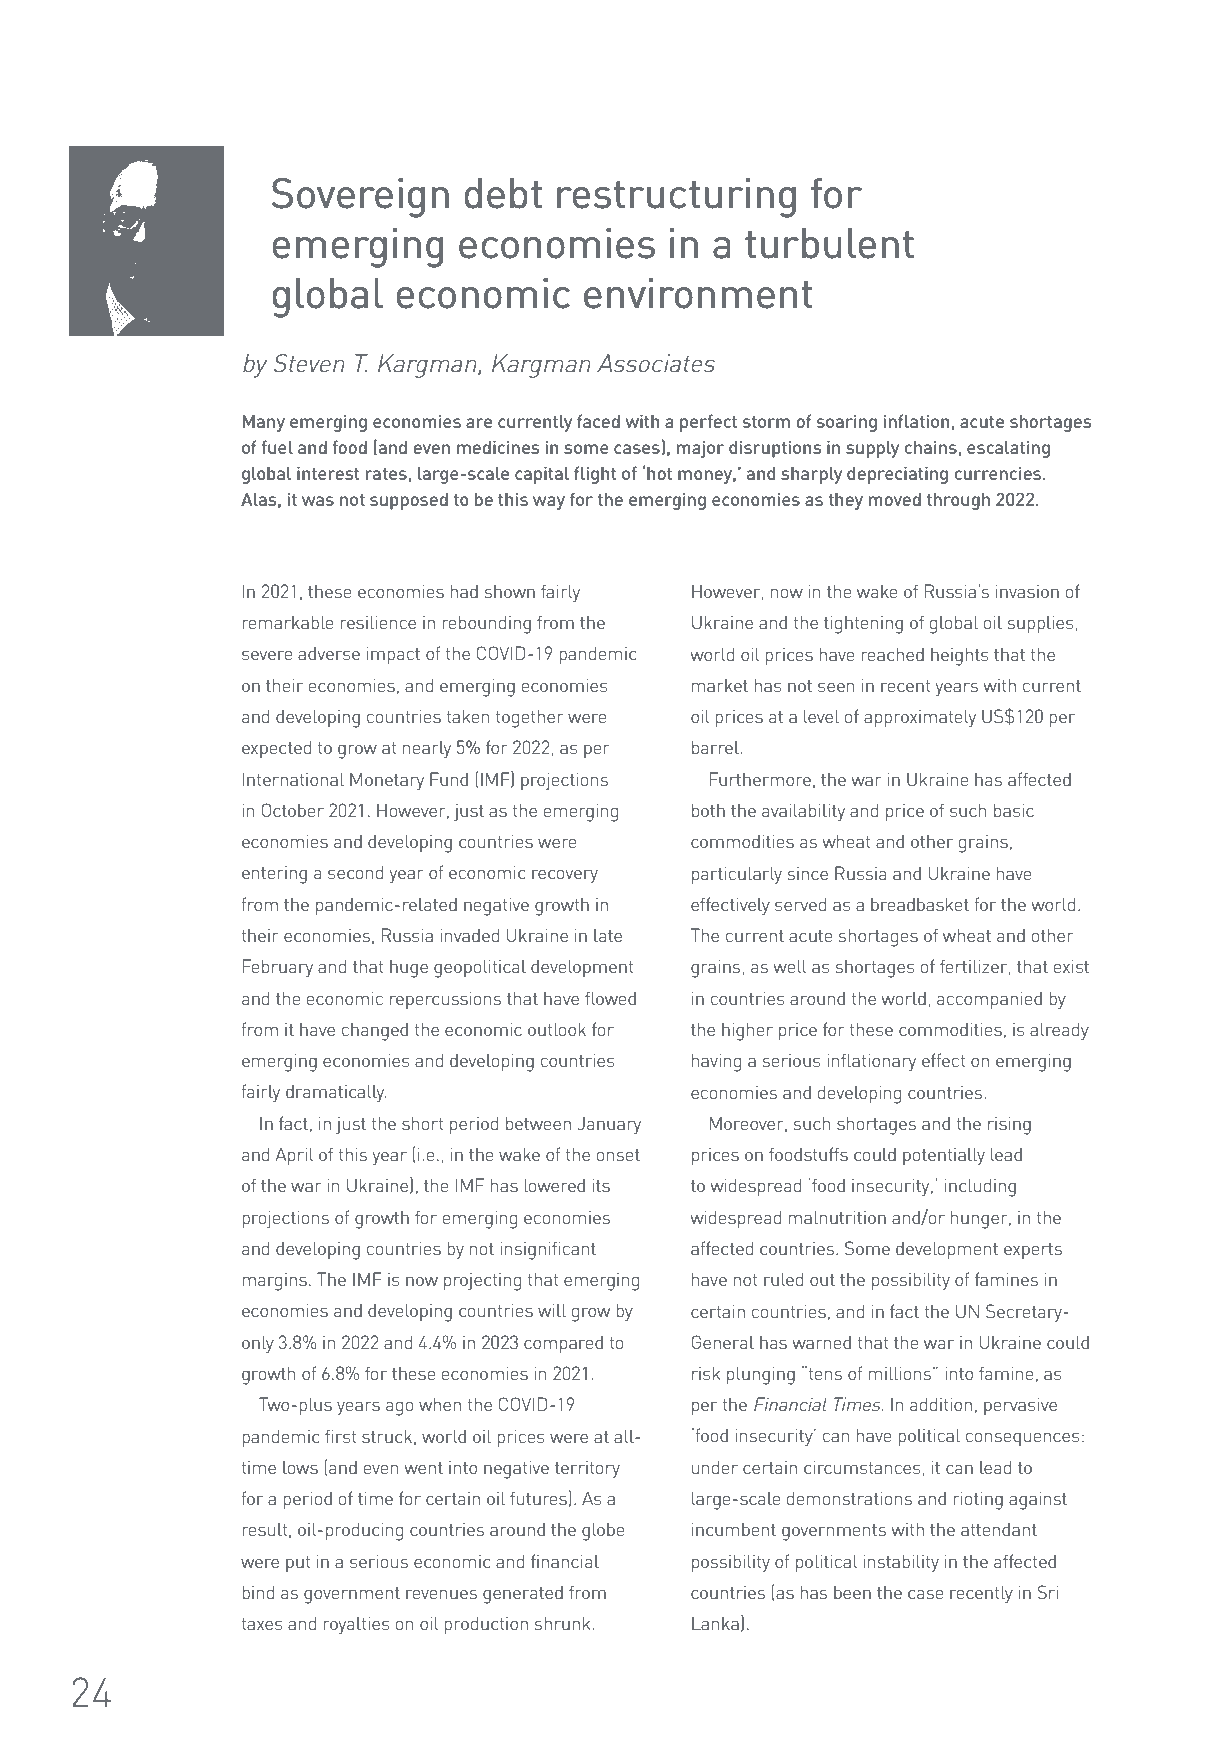  Describe the element at coordinates (356, 1625) in the screenshot. I see `royalties` at that location.
